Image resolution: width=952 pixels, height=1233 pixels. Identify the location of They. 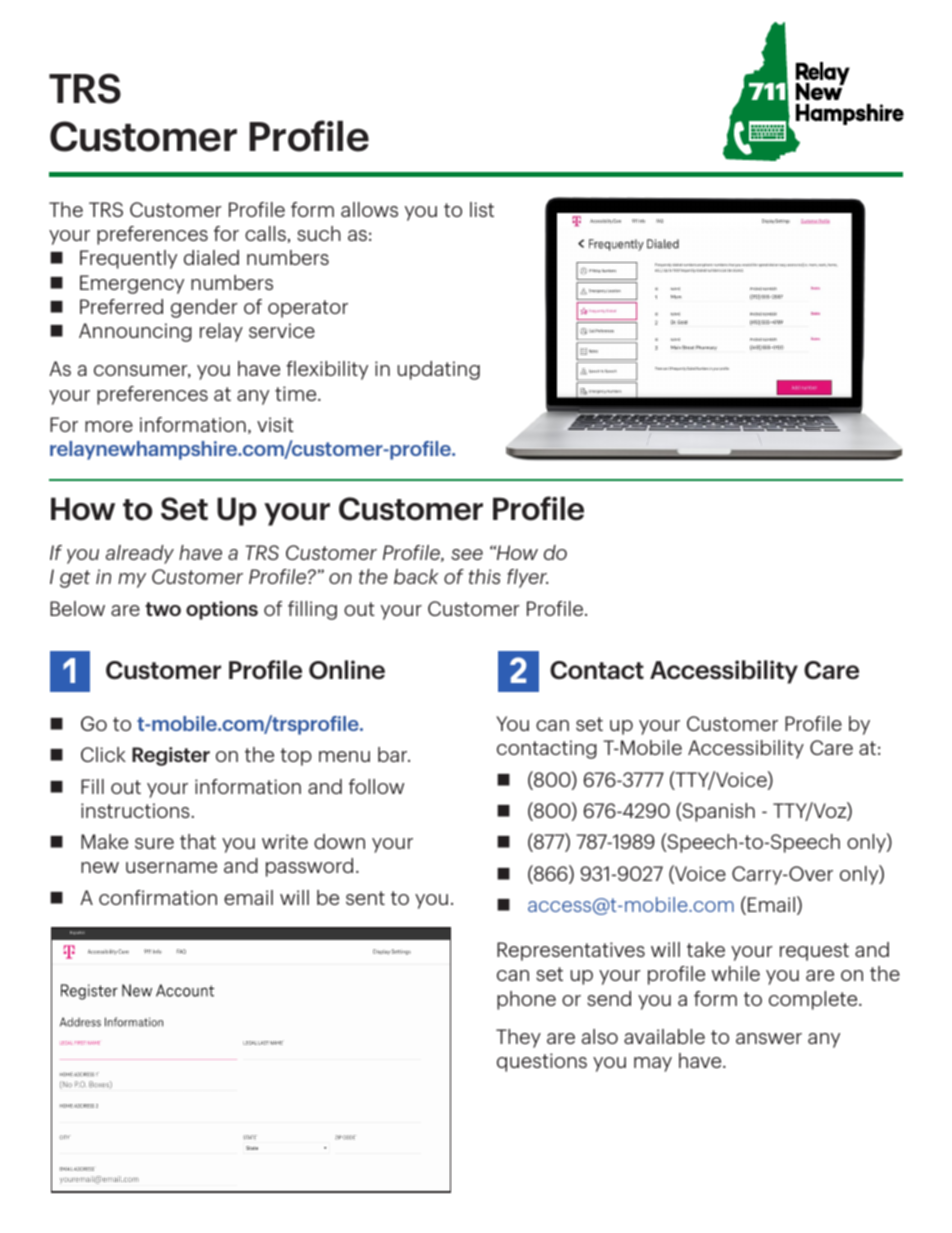
(518, 1038).
